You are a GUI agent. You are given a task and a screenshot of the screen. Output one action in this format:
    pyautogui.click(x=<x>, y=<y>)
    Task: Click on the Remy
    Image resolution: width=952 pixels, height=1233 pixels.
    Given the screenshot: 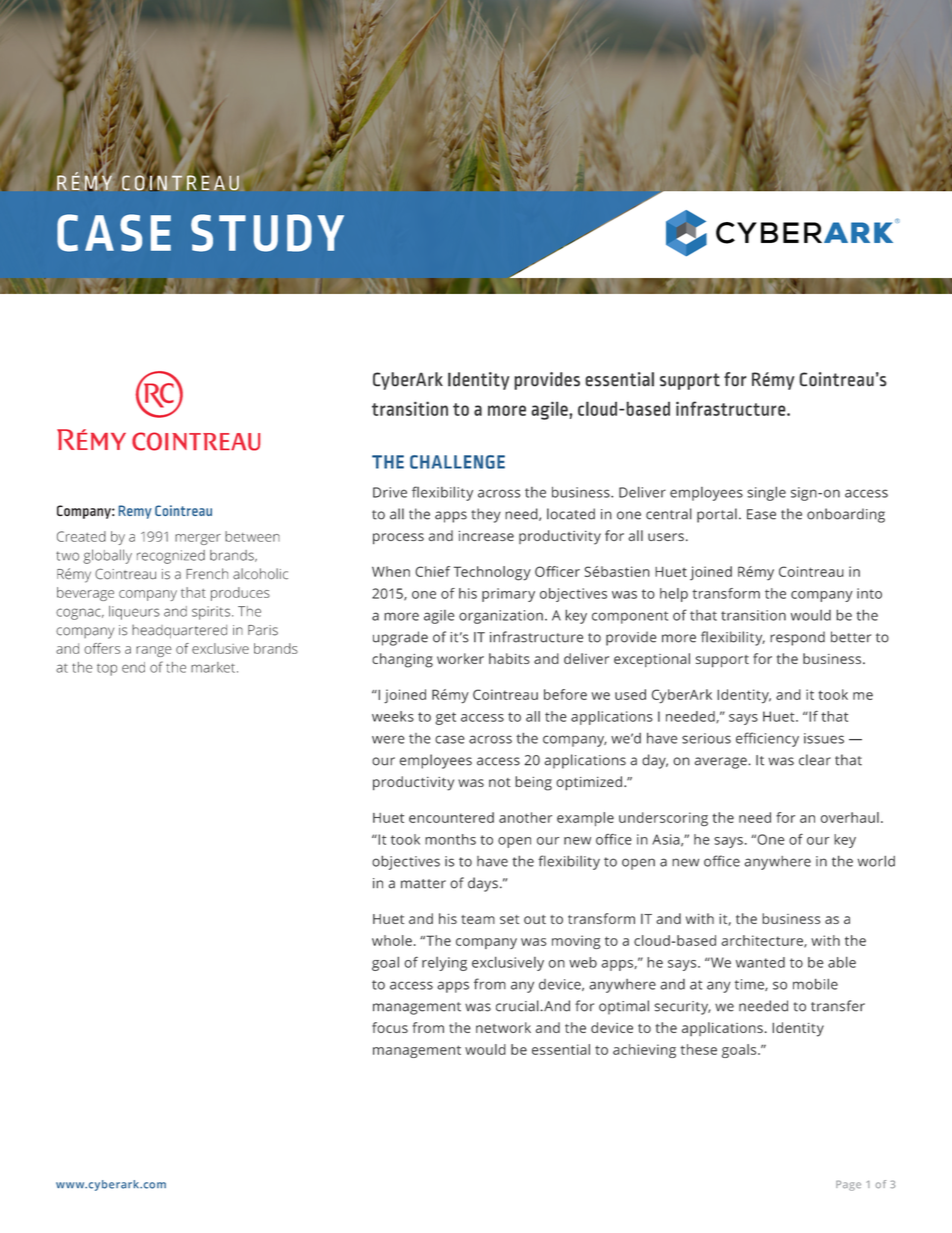 What is the action you would take?
    pyautogui.click(x=135, y=512)
